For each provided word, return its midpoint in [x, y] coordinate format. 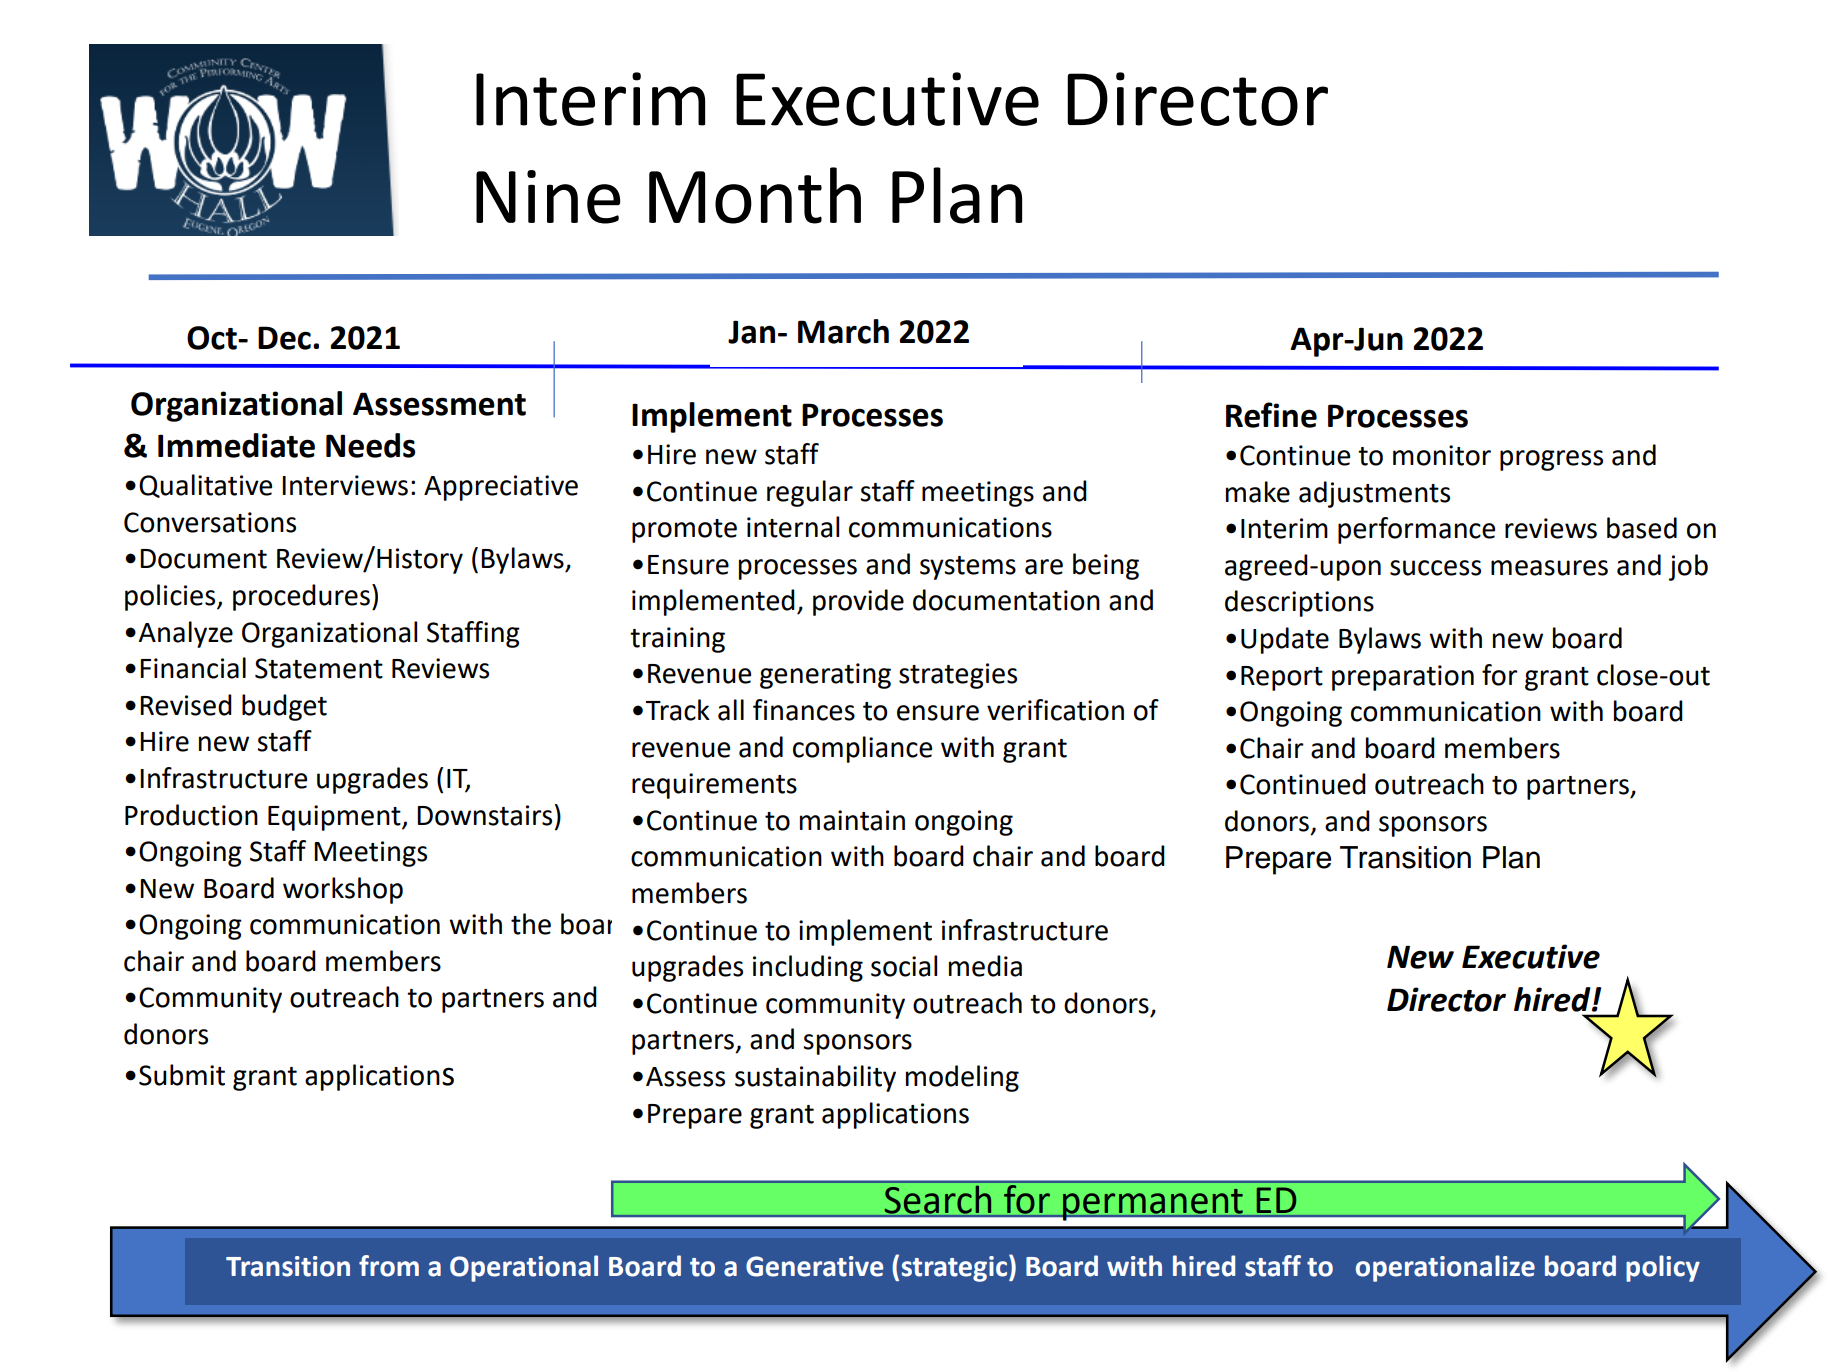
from [389, 1266]
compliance [862, 749]
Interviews [345, 485]
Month [755, 195]
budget [284, 707]
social [904, 966]
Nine [548, 197]
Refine [1271, 415]
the [531, 924]
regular [810, 493]
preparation [1403, 678]
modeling [962, 1078]
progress [1551, 460]
